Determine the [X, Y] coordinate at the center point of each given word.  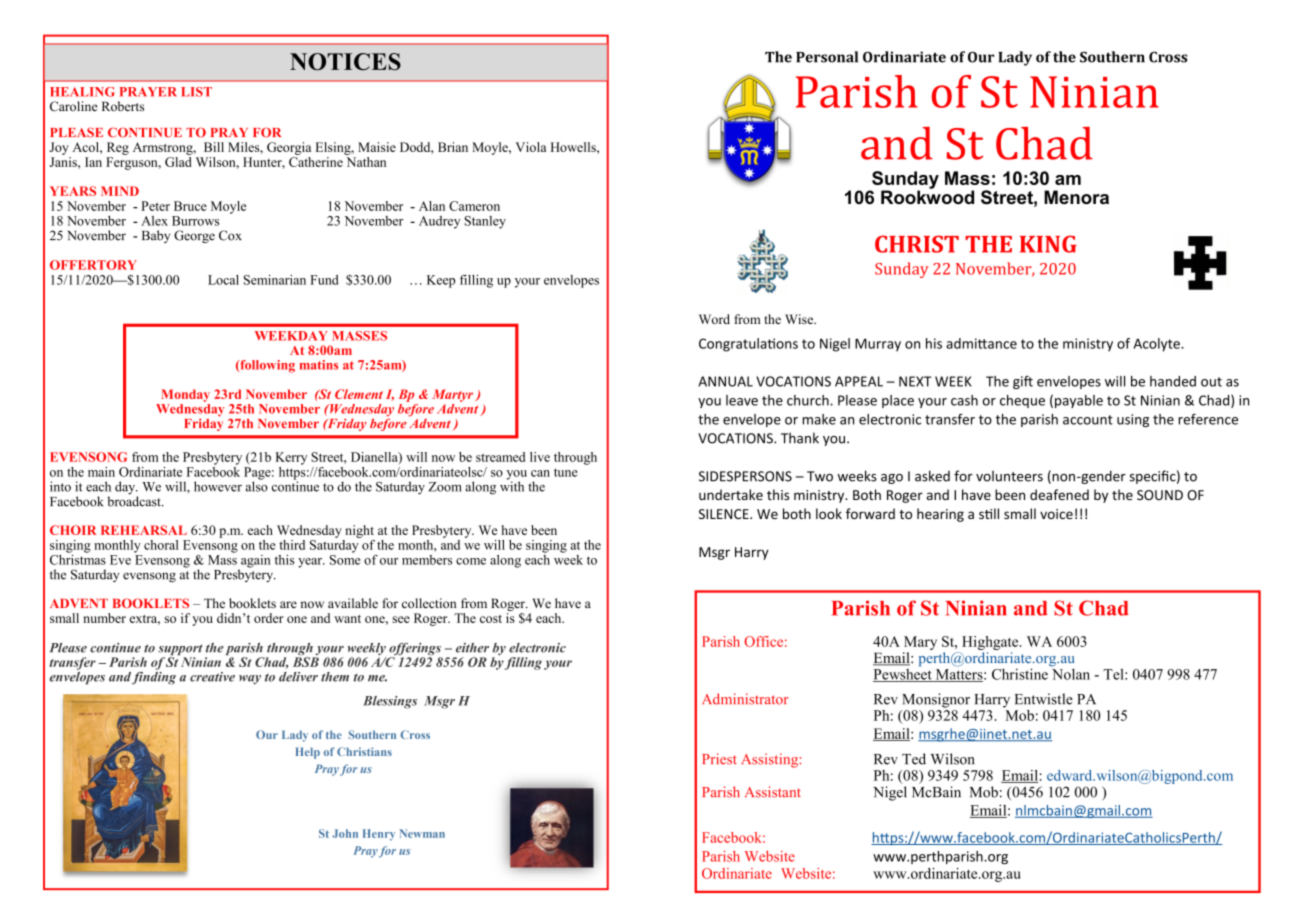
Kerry [291, 458]
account [1088, 420]
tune [566, 472]
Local [223, 280]
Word [714, 319]
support [180, 651]
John [345, 833]
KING [1048, 244]
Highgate [991, 643]
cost [491, 619]
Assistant [773, 792]
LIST [196, 92]
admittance [981, 343]
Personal [827, 57]
